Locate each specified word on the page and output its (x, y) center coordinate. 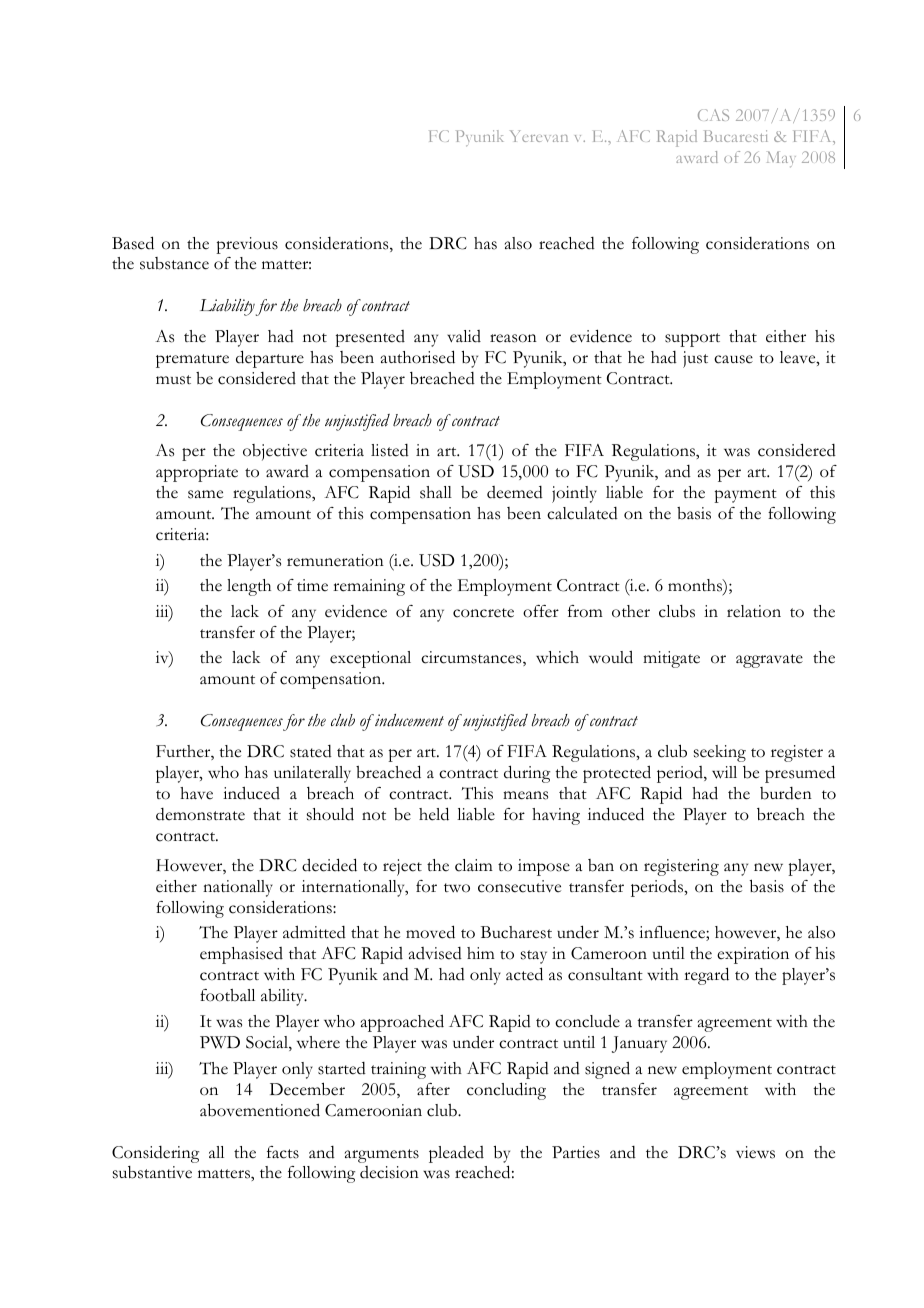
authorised (418, 357)
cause (733, 359)
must (173, 380)
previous (247, 245)
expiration (753, 955)
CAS (713, 115)
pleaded (456, 1154)
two (457, 888)
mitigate (671, 659)
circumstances (472, 658)
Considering (155, 1154)
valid (464, 336)
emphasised (241, 955)
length (249, 587)
